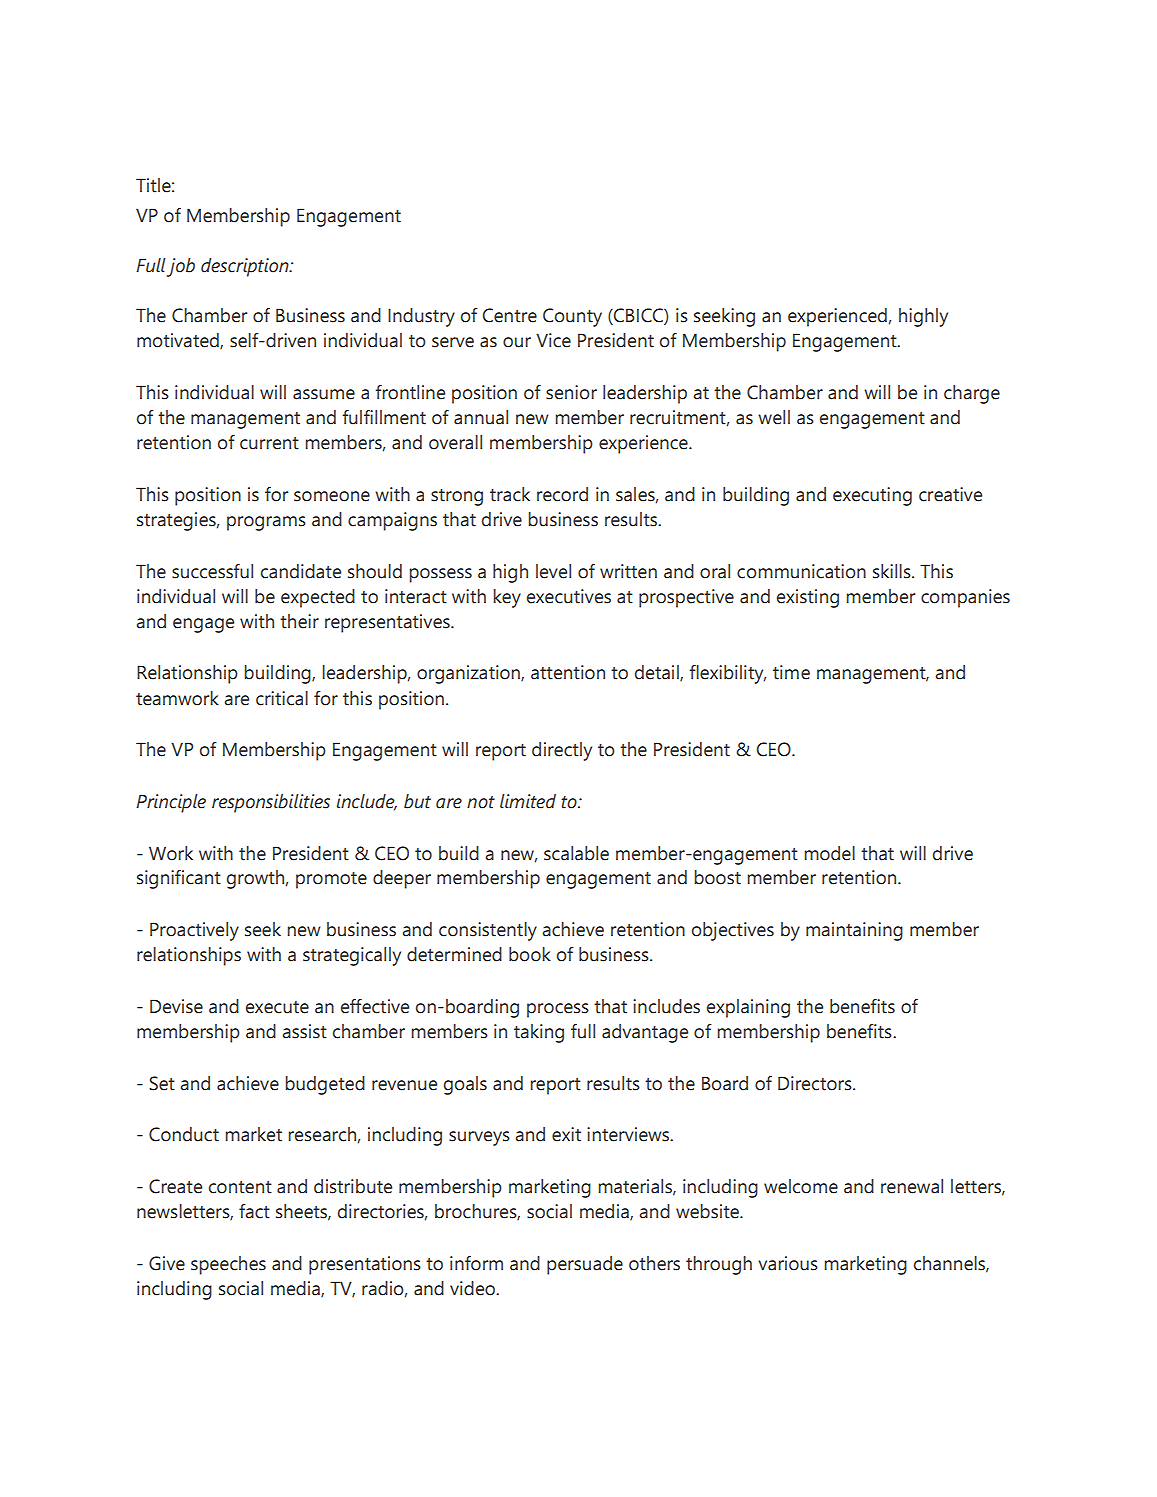 The height and width of the document is (1497, 1157). I want to click on responsibilities, so click(271, 803).
